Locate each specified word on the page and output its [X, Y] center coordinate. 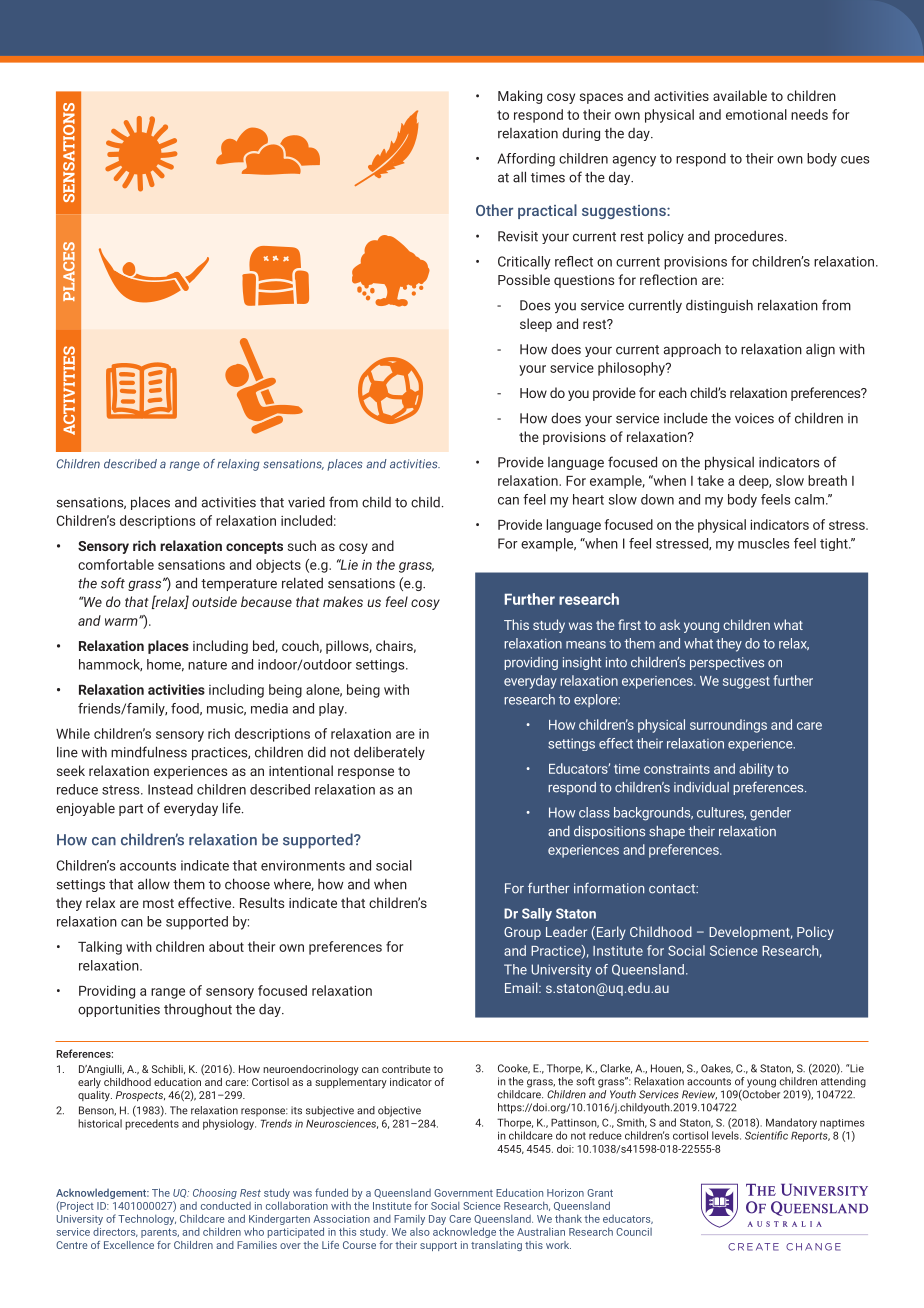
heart [588, 499]
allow [154, 884]
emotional [756, 114]
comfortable [116, 564]
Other [494, 210]
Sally [537, 914]
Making [520, 97]
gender [770, 814]
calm [809, 499]
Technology [147, 1219]
